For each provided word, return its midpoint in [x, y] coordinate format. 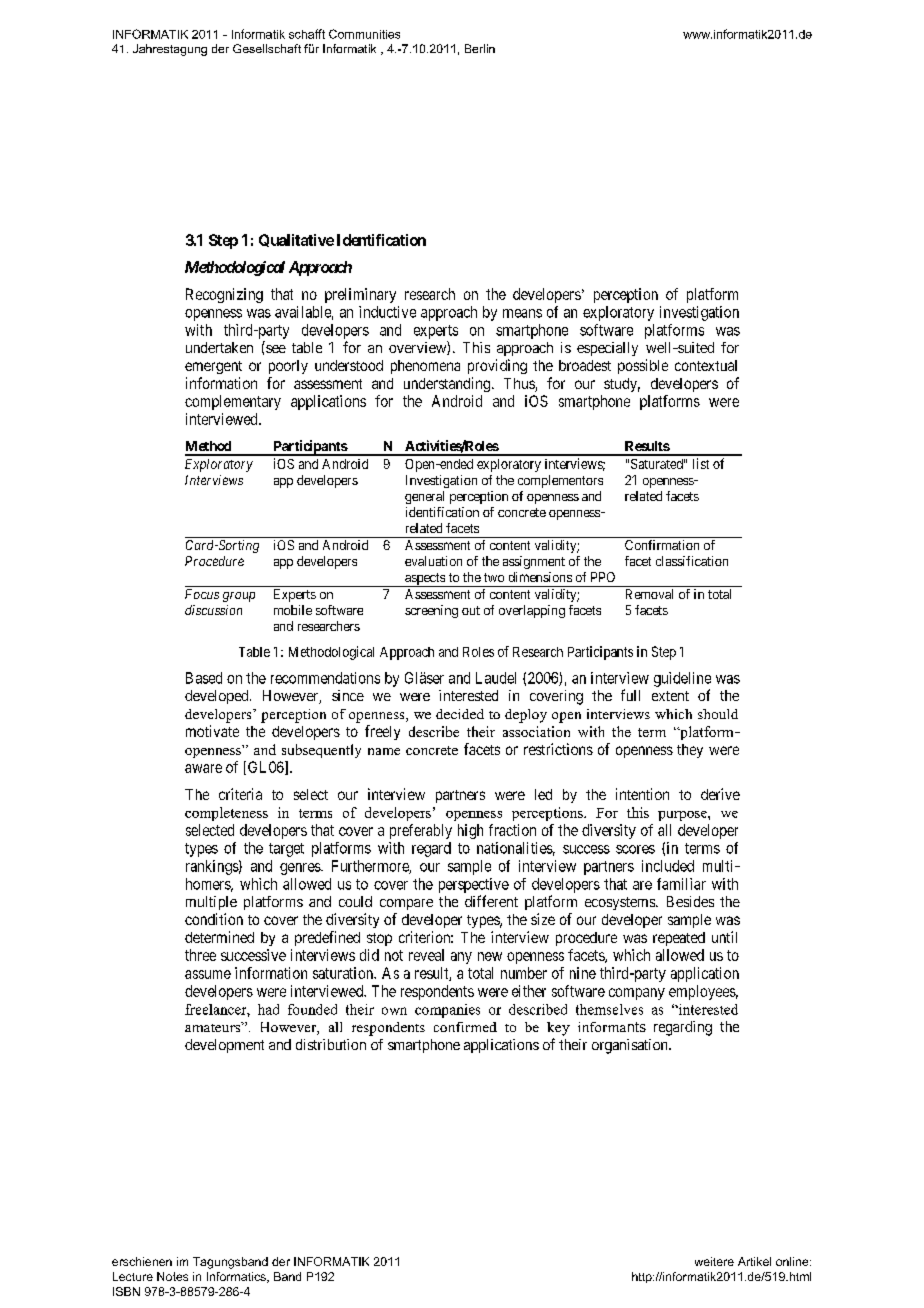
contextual [706, 365]
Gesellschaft [267, 48]
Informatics [237, 1277]
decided [460, 714]
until [724, 937]
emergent [213, 367]
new [490, 956]
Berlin [480, 48]
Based [204, 678]
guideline [682, 679]
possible [643, 366]
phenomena [425, 367]
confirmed [465, 1027]
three [200, 955]
